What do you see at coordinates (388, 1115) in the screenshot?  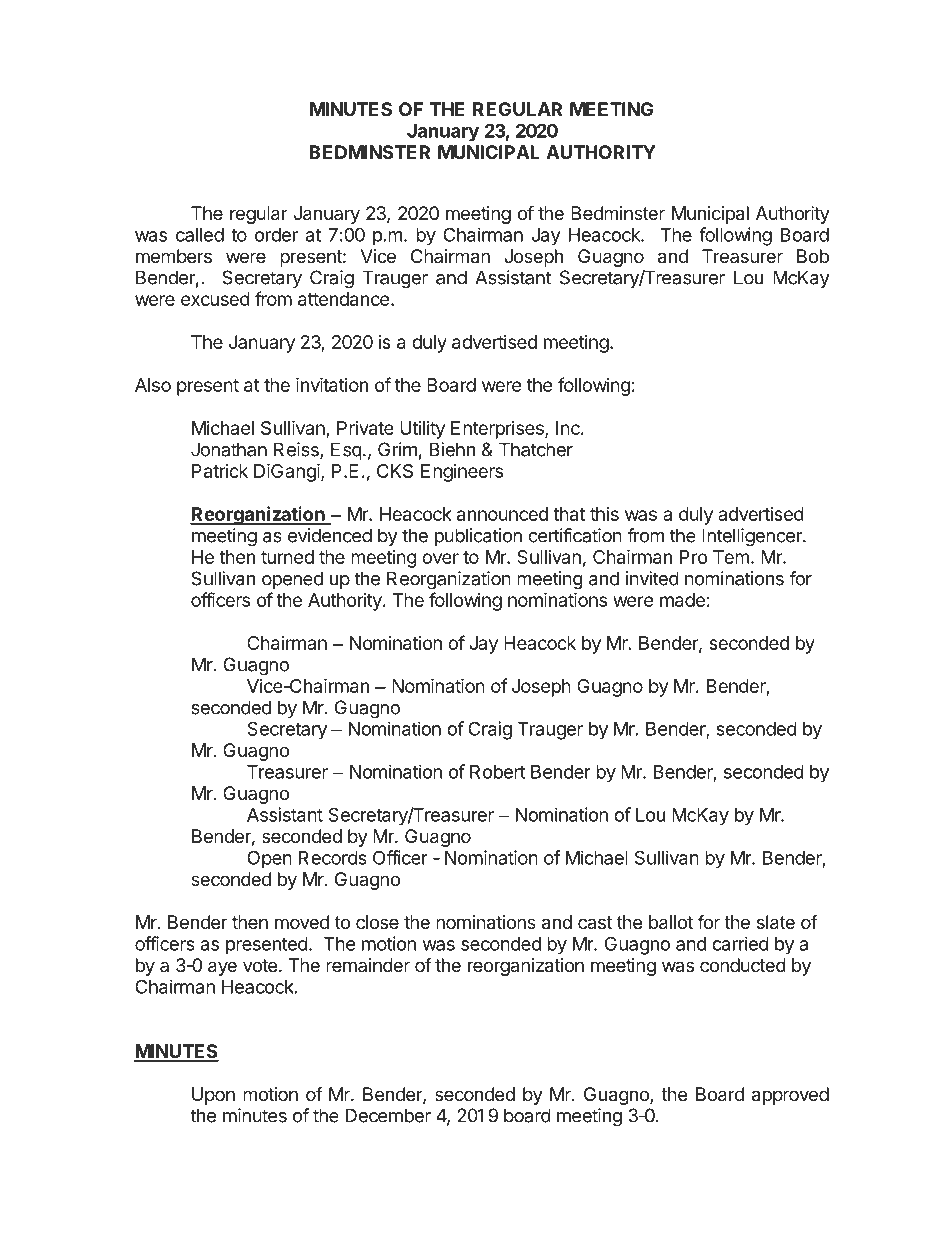 I see `December` at bounding box center [388, 1115].
